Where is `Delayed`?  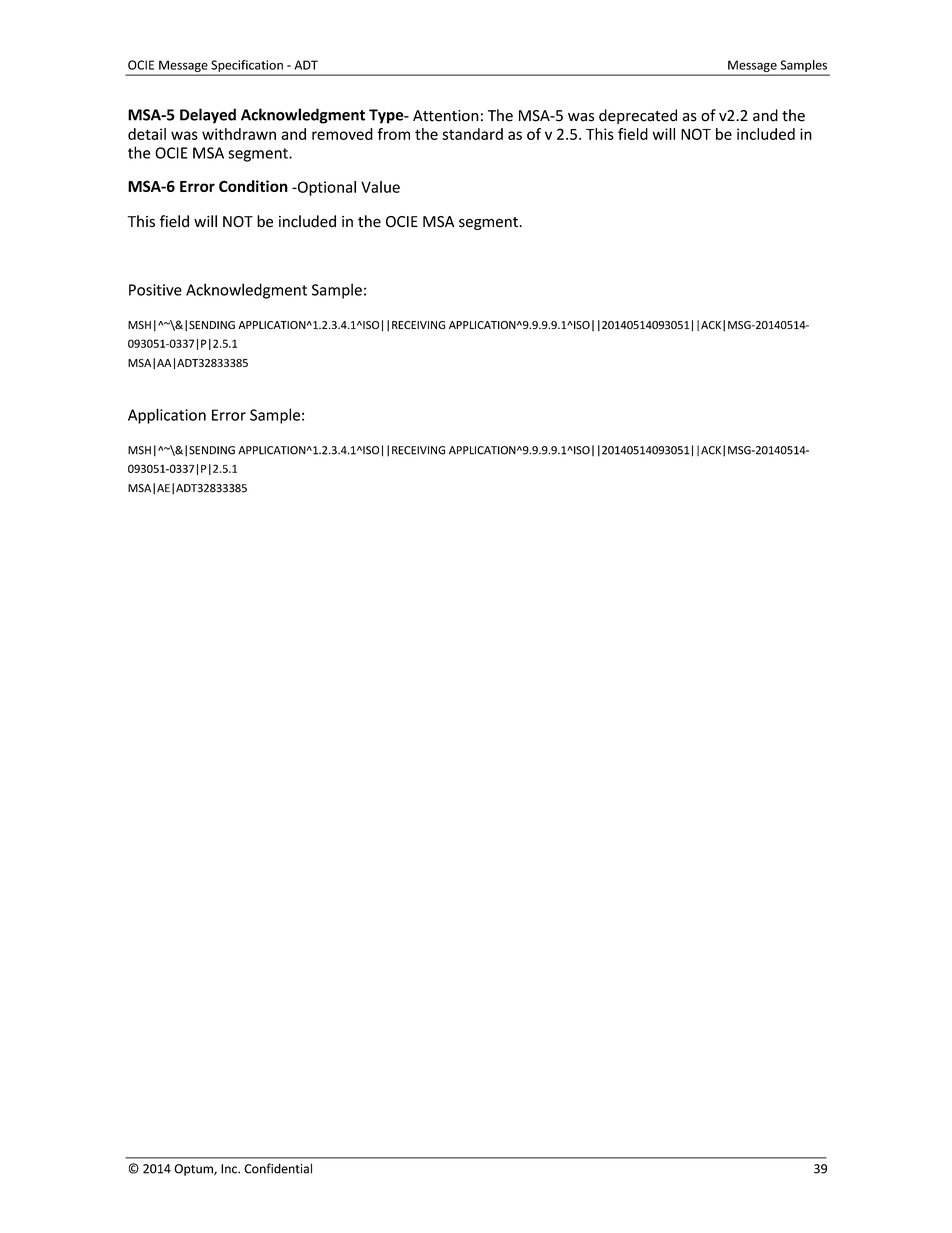 Delayed is located at coordinates (208, 116).
